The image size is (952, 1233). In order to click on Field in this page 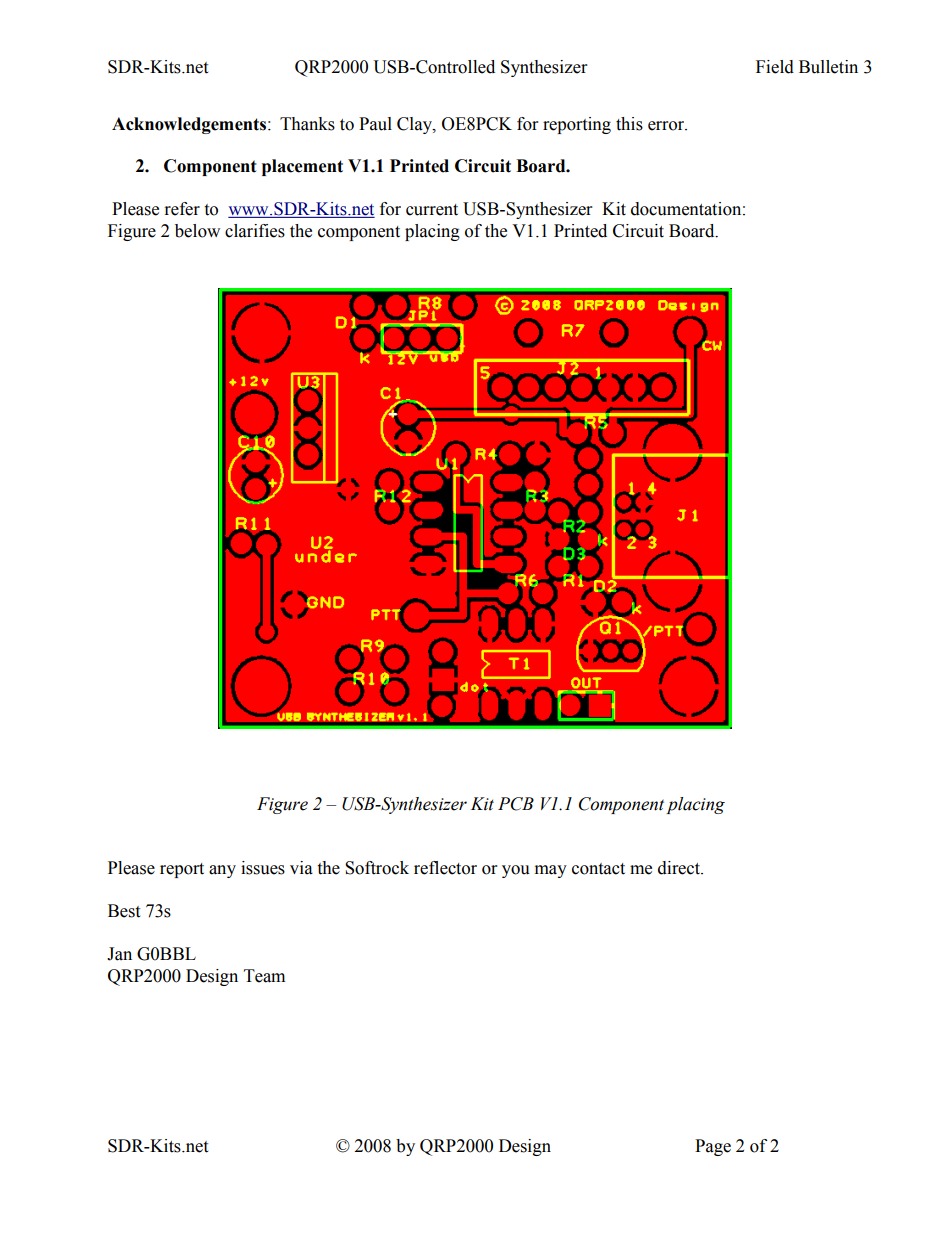, I will do `click(775, 67)`.
